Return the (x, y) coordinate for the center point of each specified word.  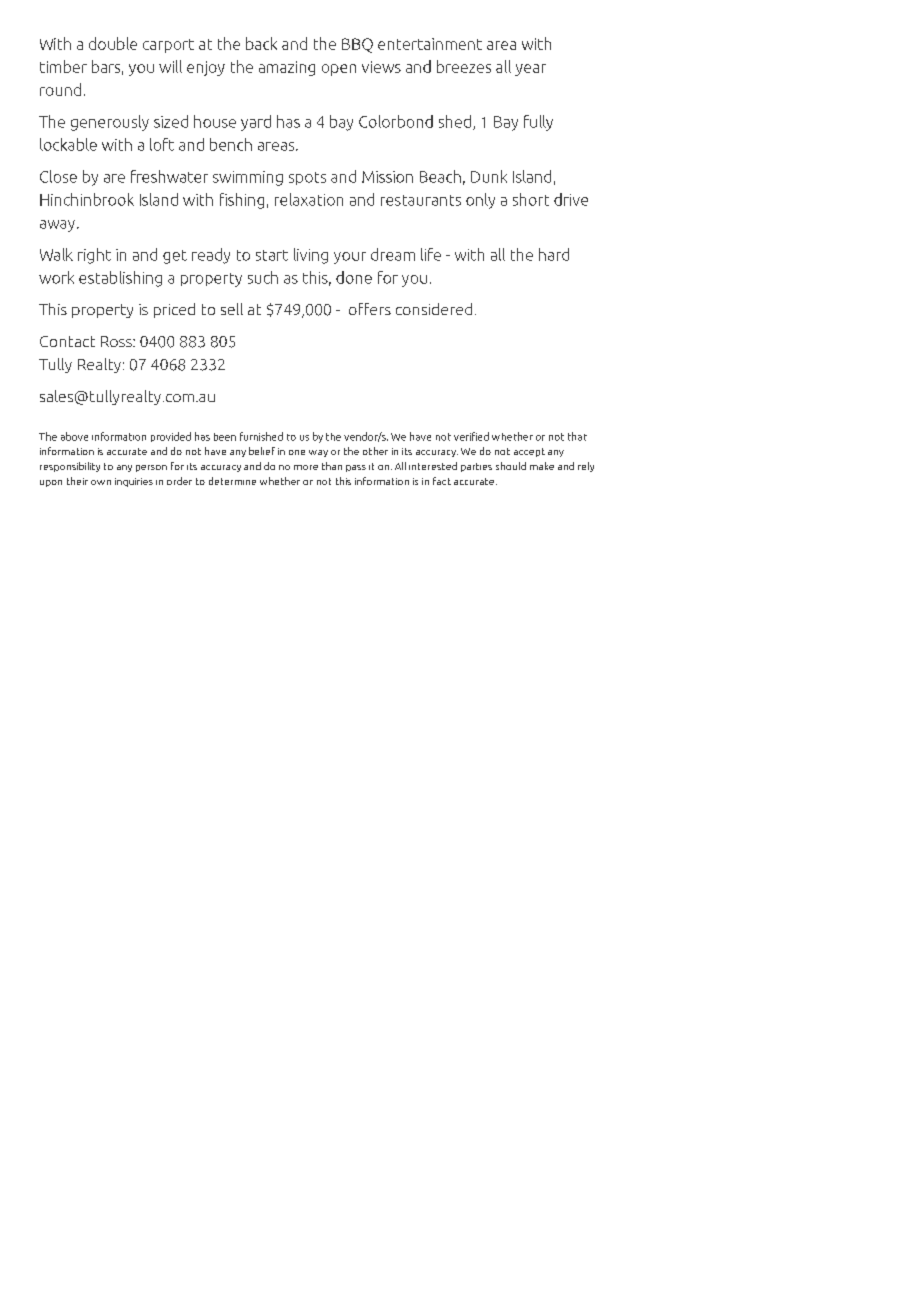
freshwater (169, 176)
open (339, 70)
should (511, 466)
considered (434, 309)
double (113, 43)
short (531, 199)
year (530, 70)
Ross (117, 341)
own (101, 482)
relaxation (309, 199)
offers (370, 309)
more (306, 467)
